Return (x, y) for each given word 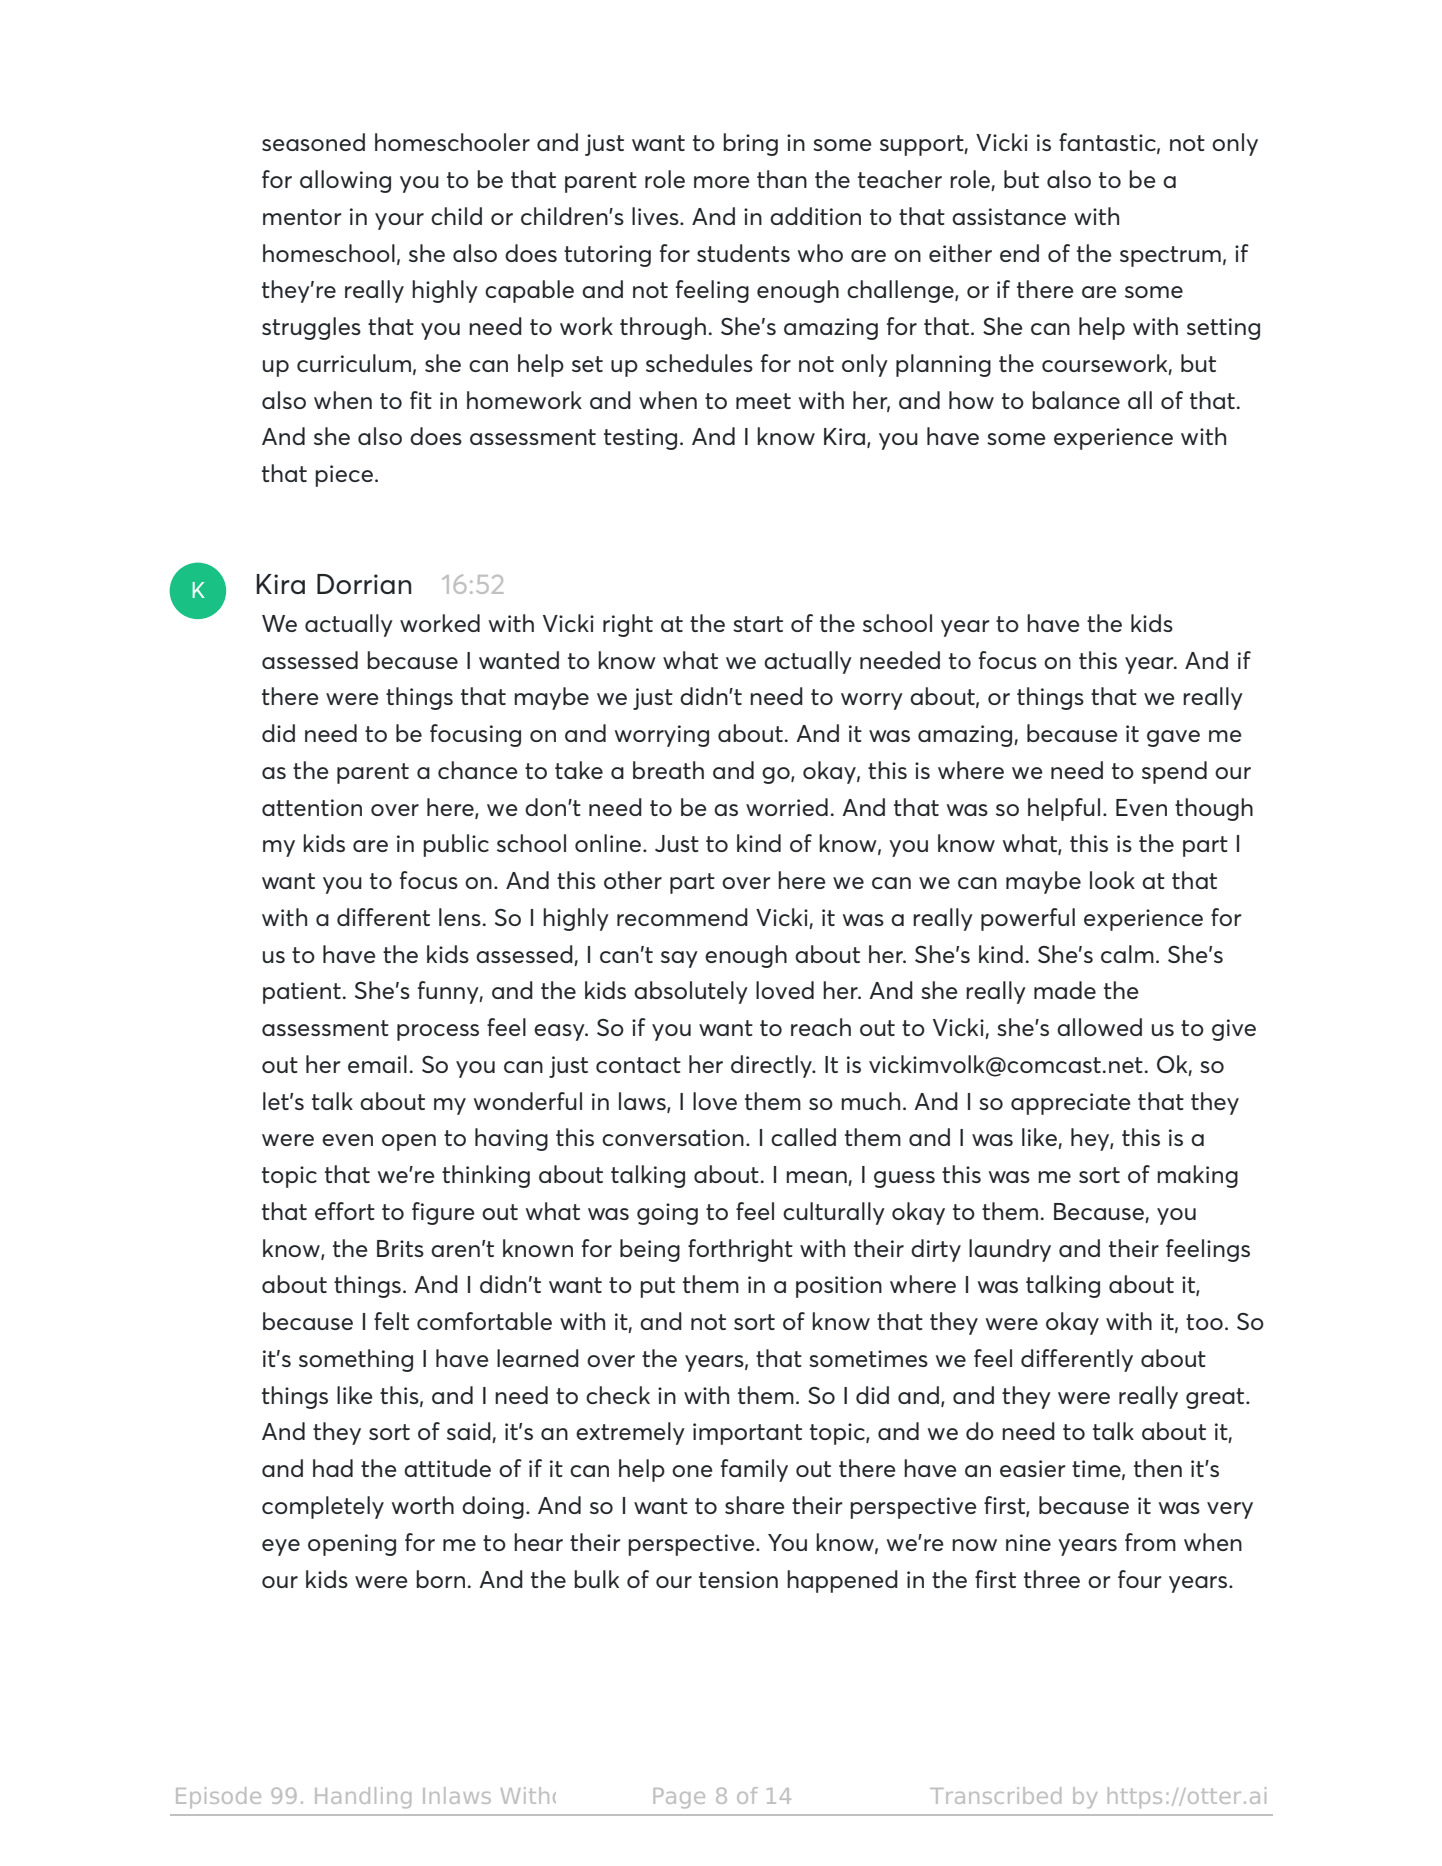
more (722, 182)
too (1204, 1322)
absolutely (691, 992)
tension (738, 1579)
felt (391, 1321)
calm (1127, 954)
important (747, 1434)
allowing (345, 181)
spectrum (1170, 256)
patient (302, 993)
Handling (363, 1797)
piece (344, 476)
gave (1173, 738)
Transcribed (995, 1795)
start (758, 624)
